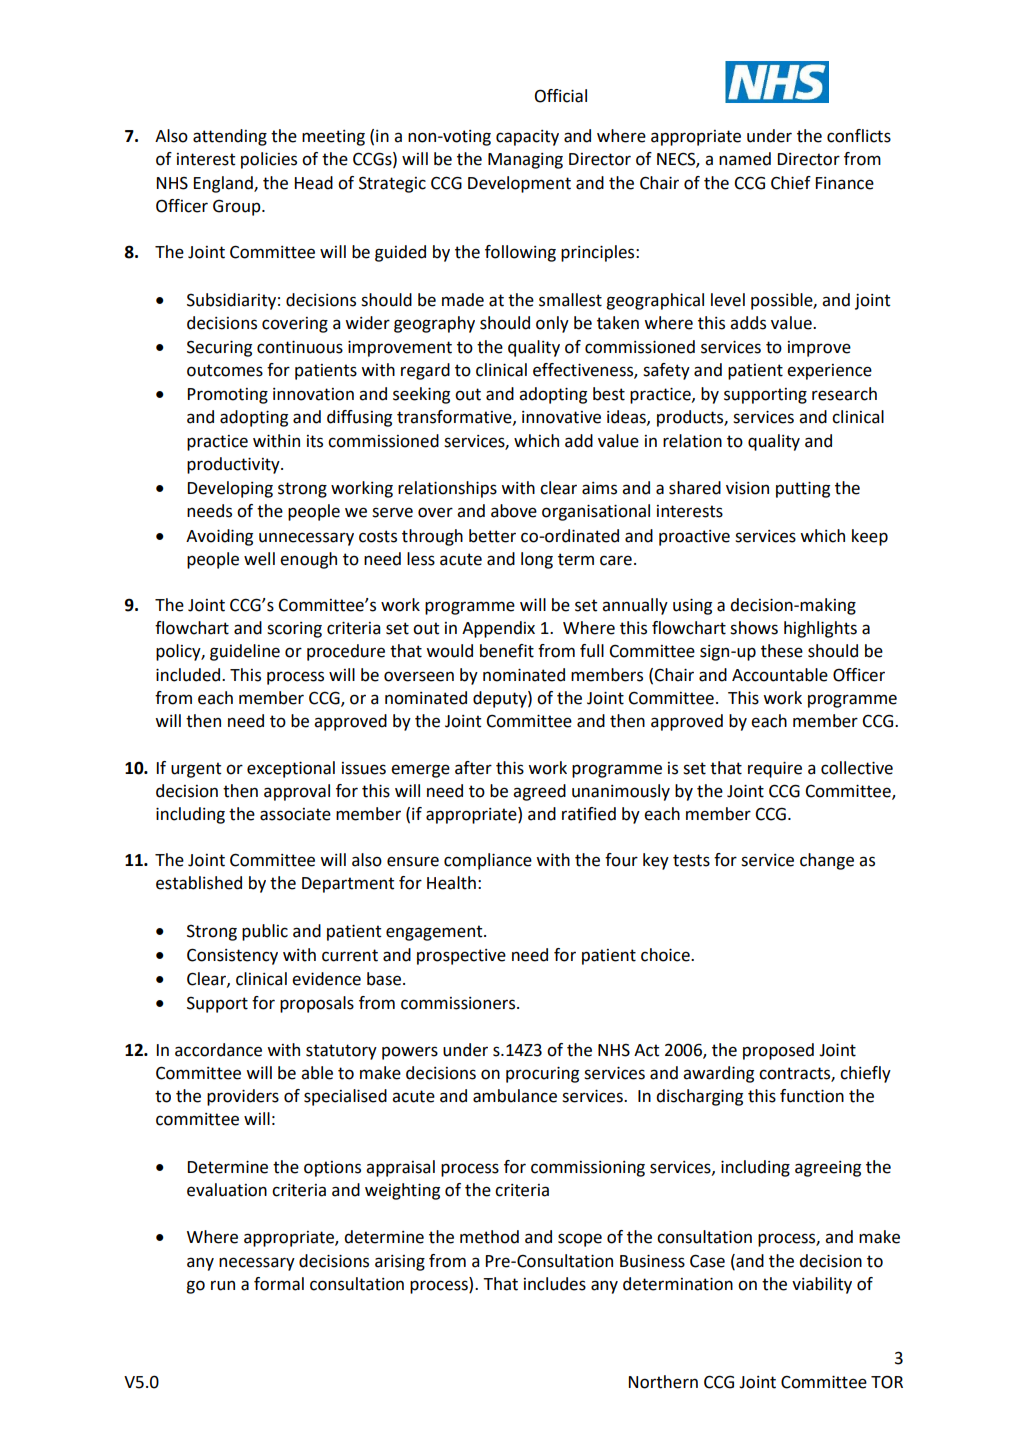  Describe the element at coordinates (269, 160) in the screenshot. I see `policies` at that location.
